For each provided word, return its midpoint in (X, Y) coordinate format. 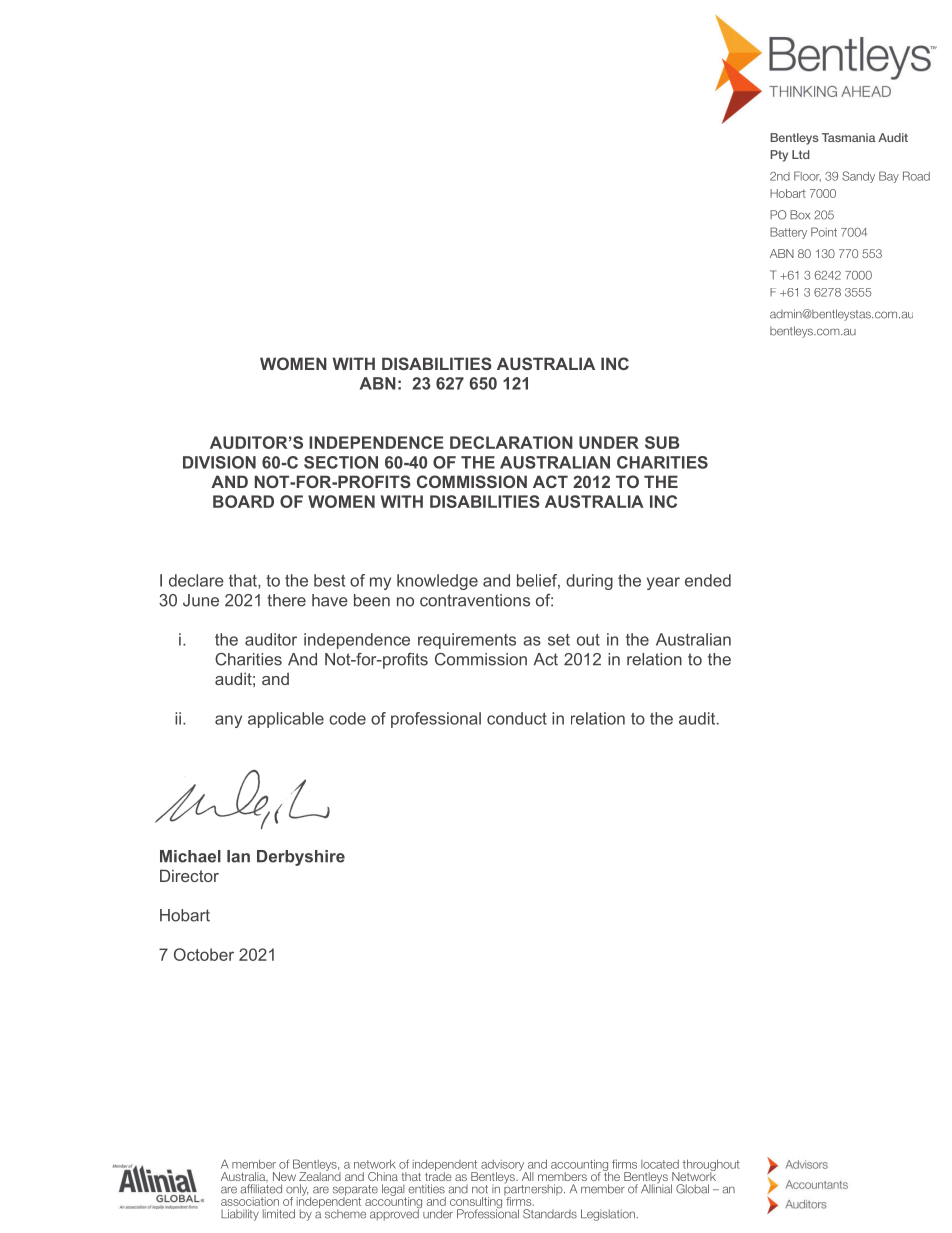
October (204, 954)
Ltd (801, 154)
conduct (517, 718)
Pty (779, 156)
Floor (807, 176)
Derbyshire (301, 858)
